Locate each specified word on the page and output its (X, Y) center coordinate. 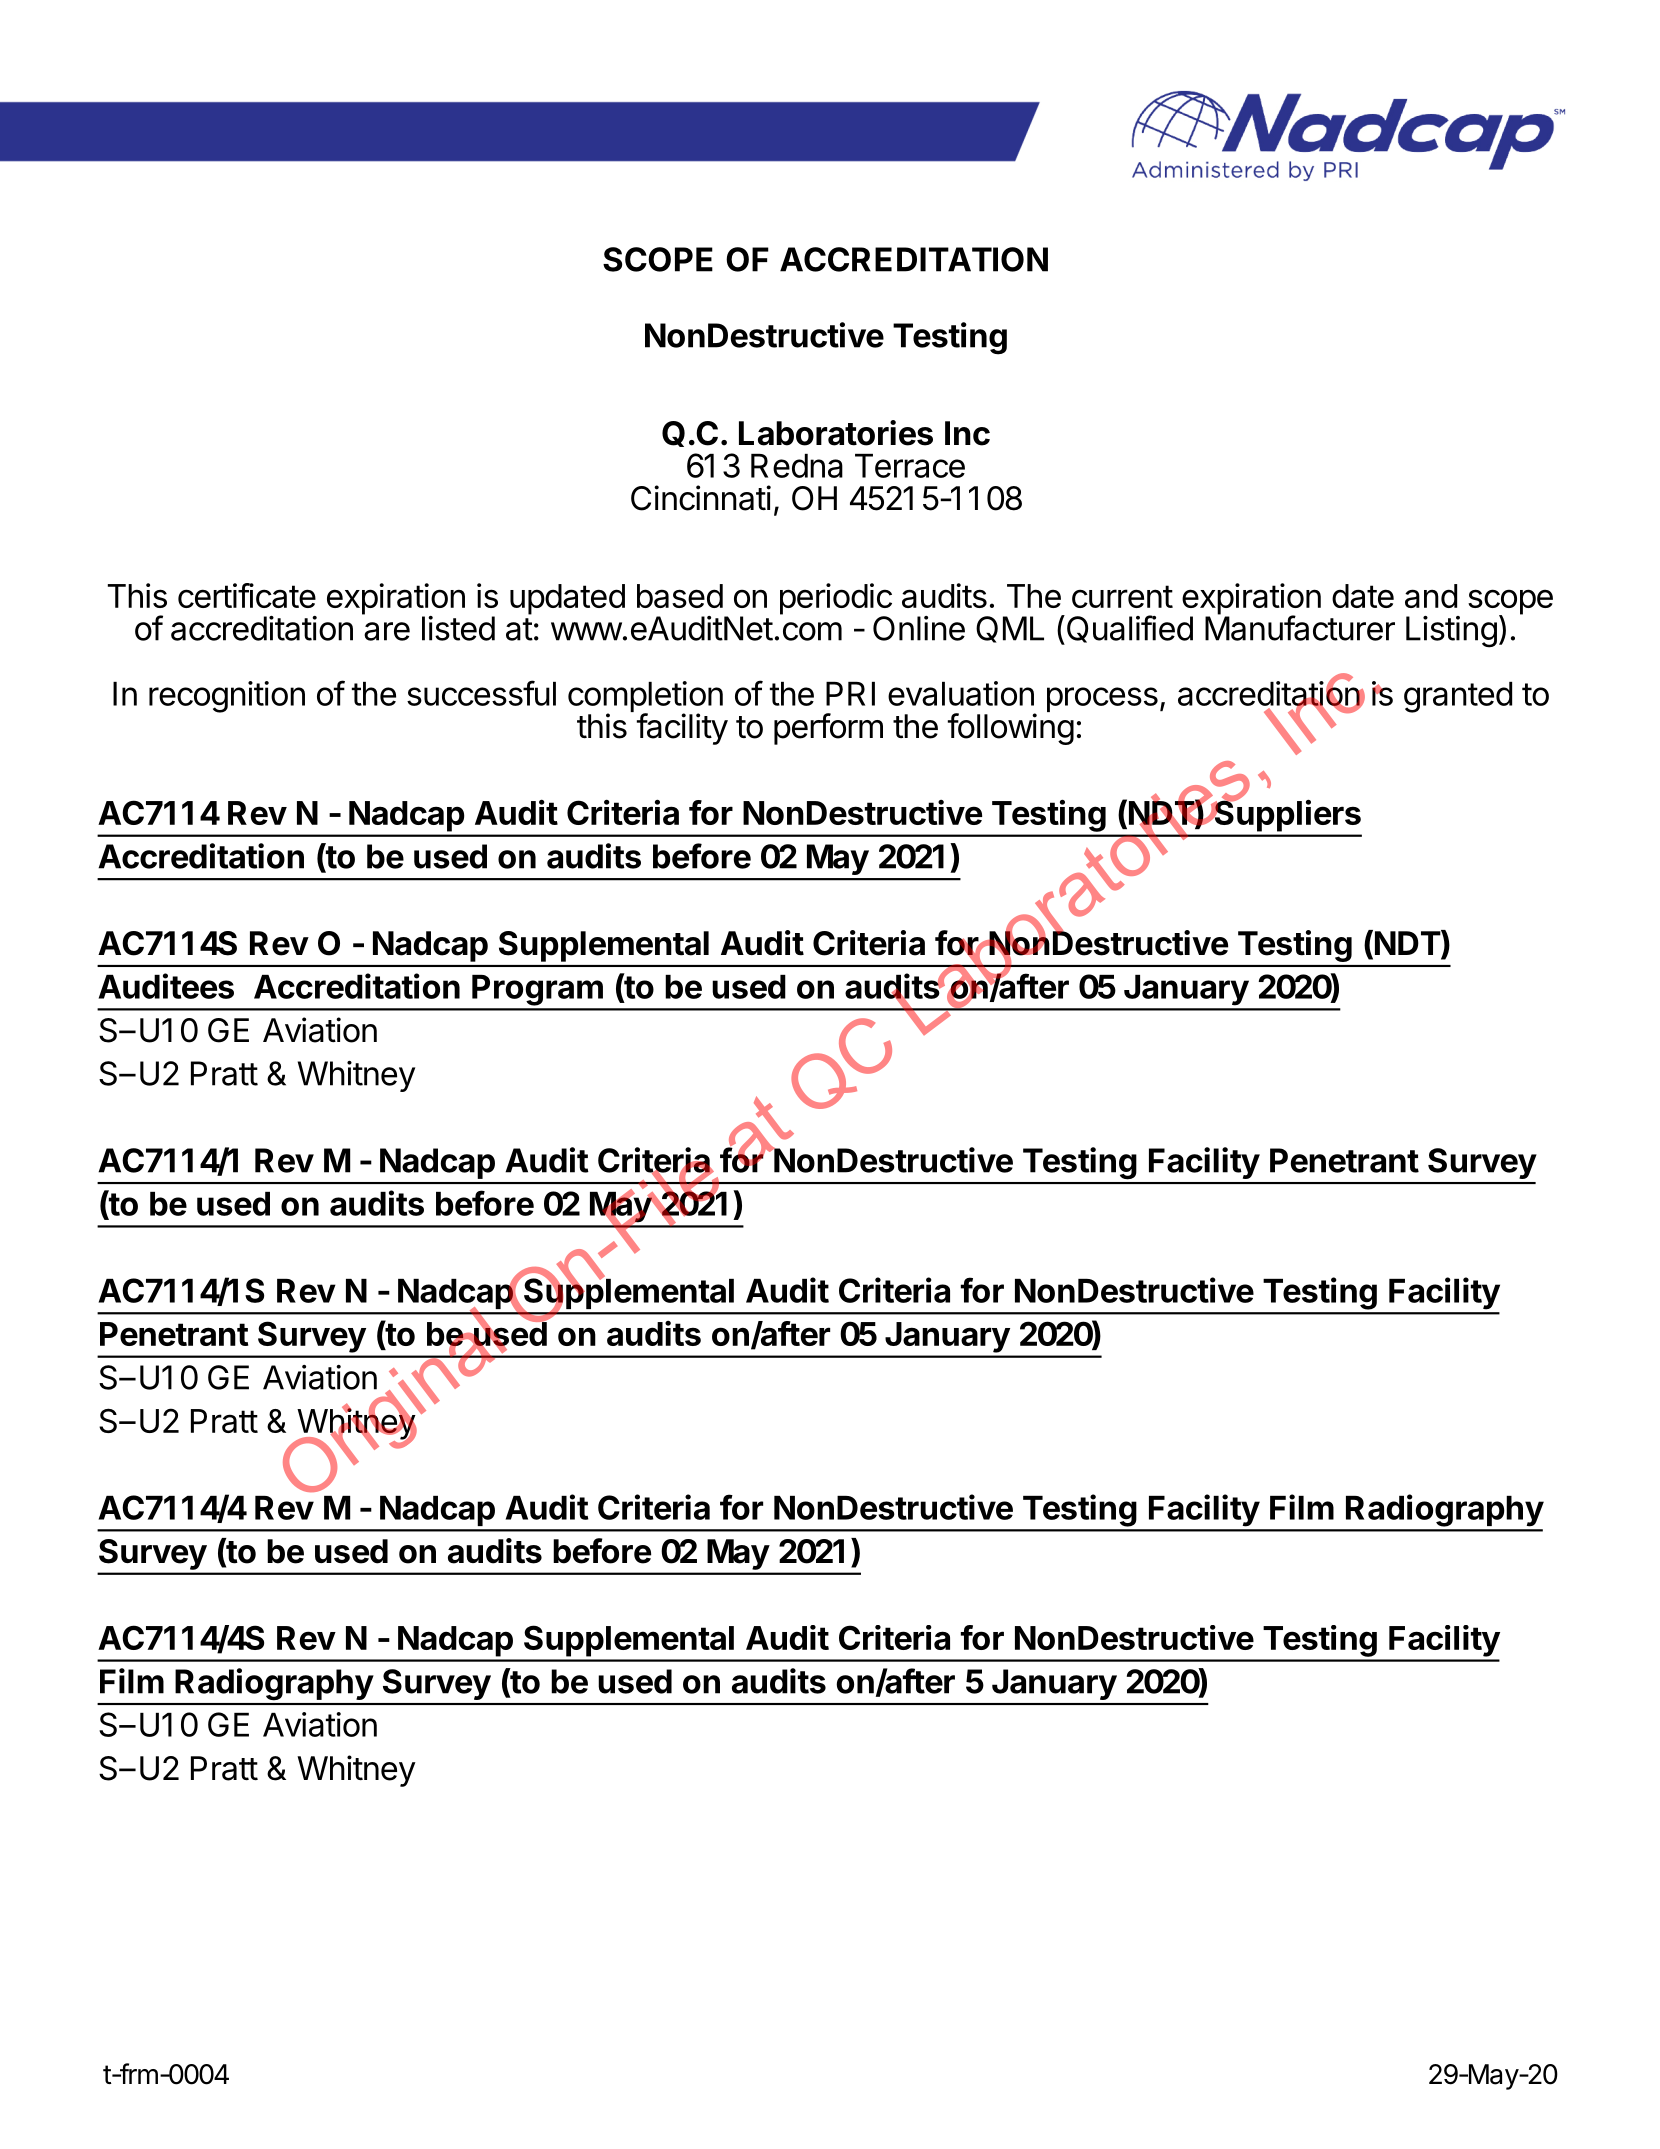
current (1122, 596)
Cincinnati (701, 498)
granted (1458, 697)
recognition (227, 697)
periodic (836, 600)
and (1431, 596)
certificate (247, 595)
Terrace (910, 466)
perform (828, 729)
